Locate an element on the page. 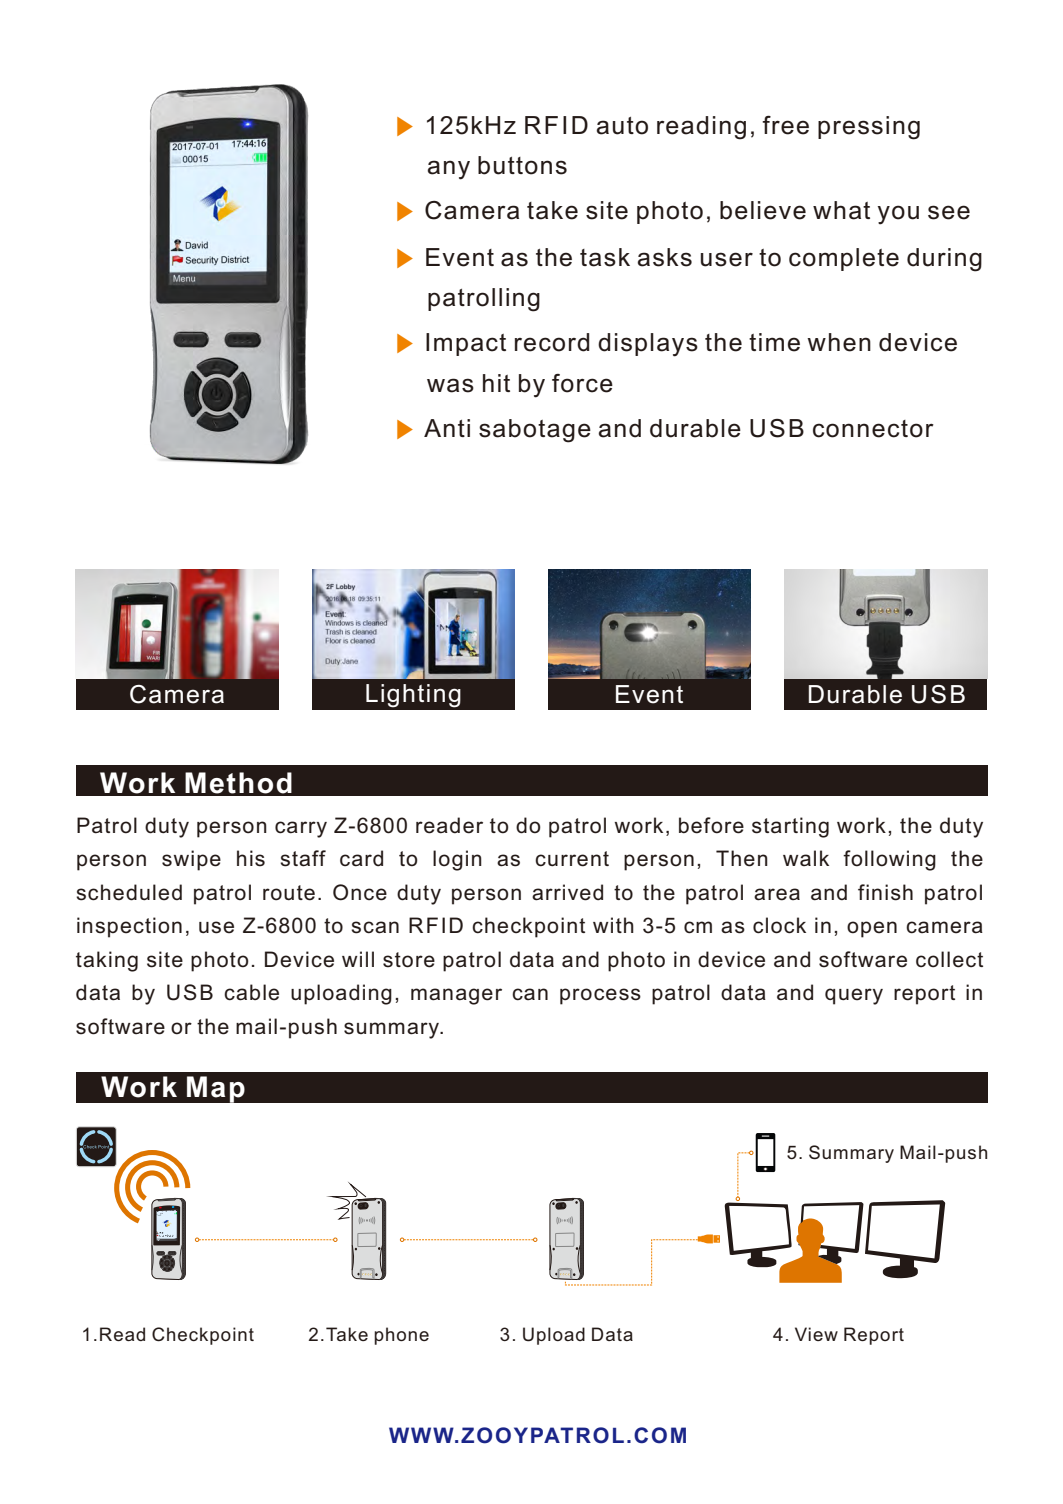 This image has width=1063, height=1504. auto is located at coordinates (622, 126).
